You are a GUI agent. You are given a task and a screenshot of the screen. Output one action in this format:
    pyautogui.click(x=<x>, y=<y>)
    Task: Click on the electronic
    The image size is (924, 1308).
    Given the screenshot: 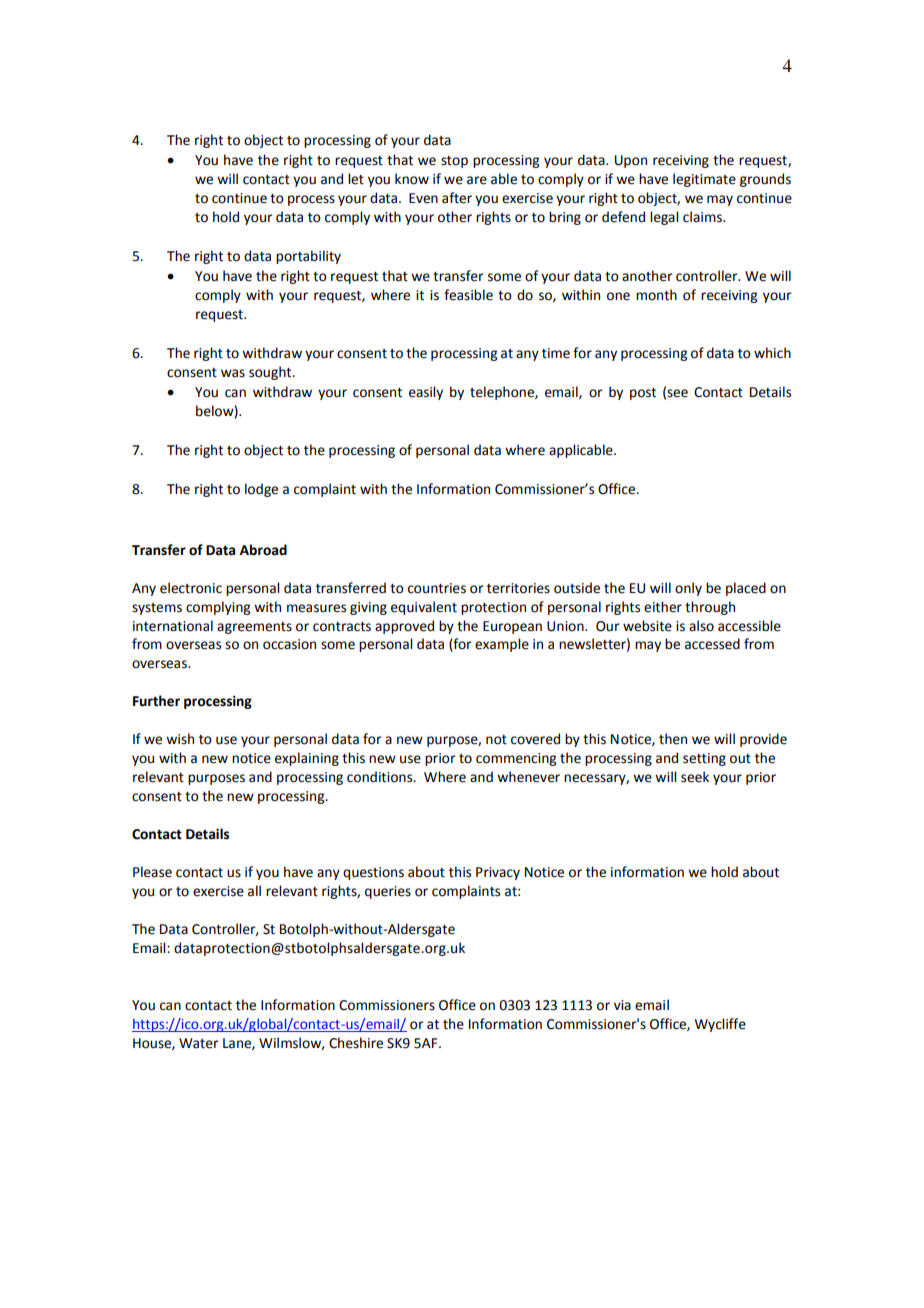 What is the action you would take?
    pyautogui.click(x=191, y=588)
